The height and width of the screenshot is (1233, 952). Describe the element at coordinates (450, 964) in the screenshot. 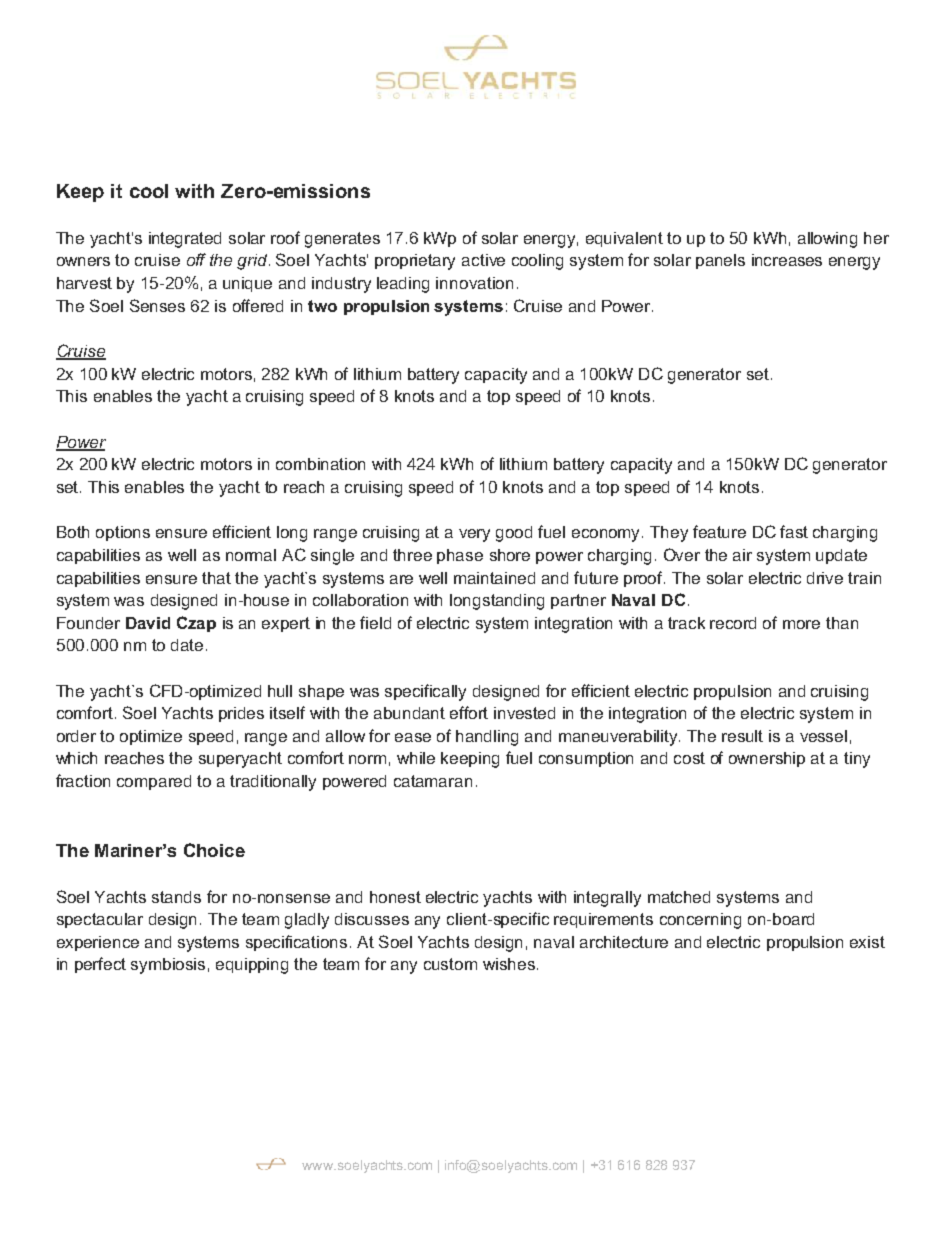

I see `custom` at that location.
